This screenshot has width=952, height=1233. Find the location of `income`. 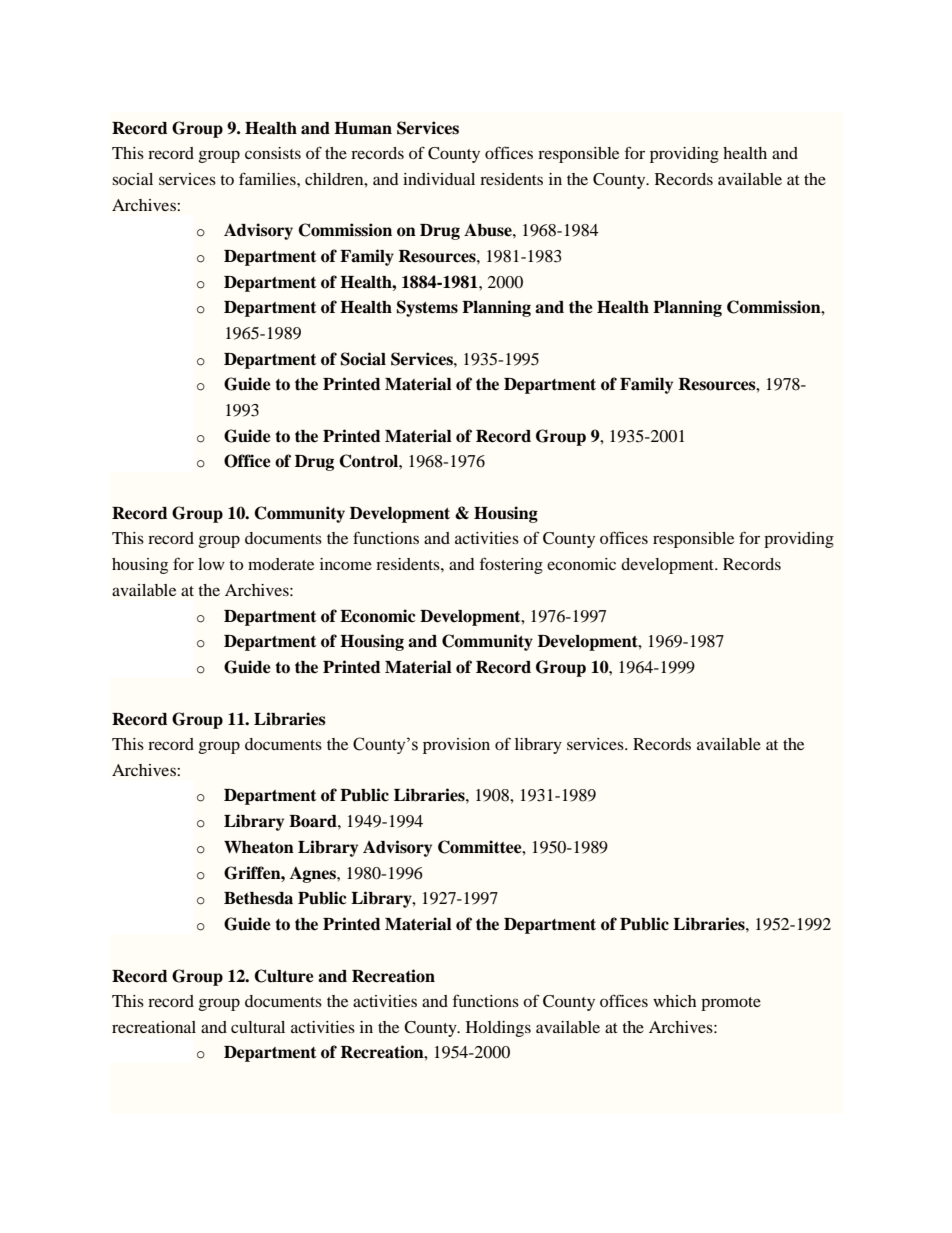

income is located at coordinates (346, 564).
